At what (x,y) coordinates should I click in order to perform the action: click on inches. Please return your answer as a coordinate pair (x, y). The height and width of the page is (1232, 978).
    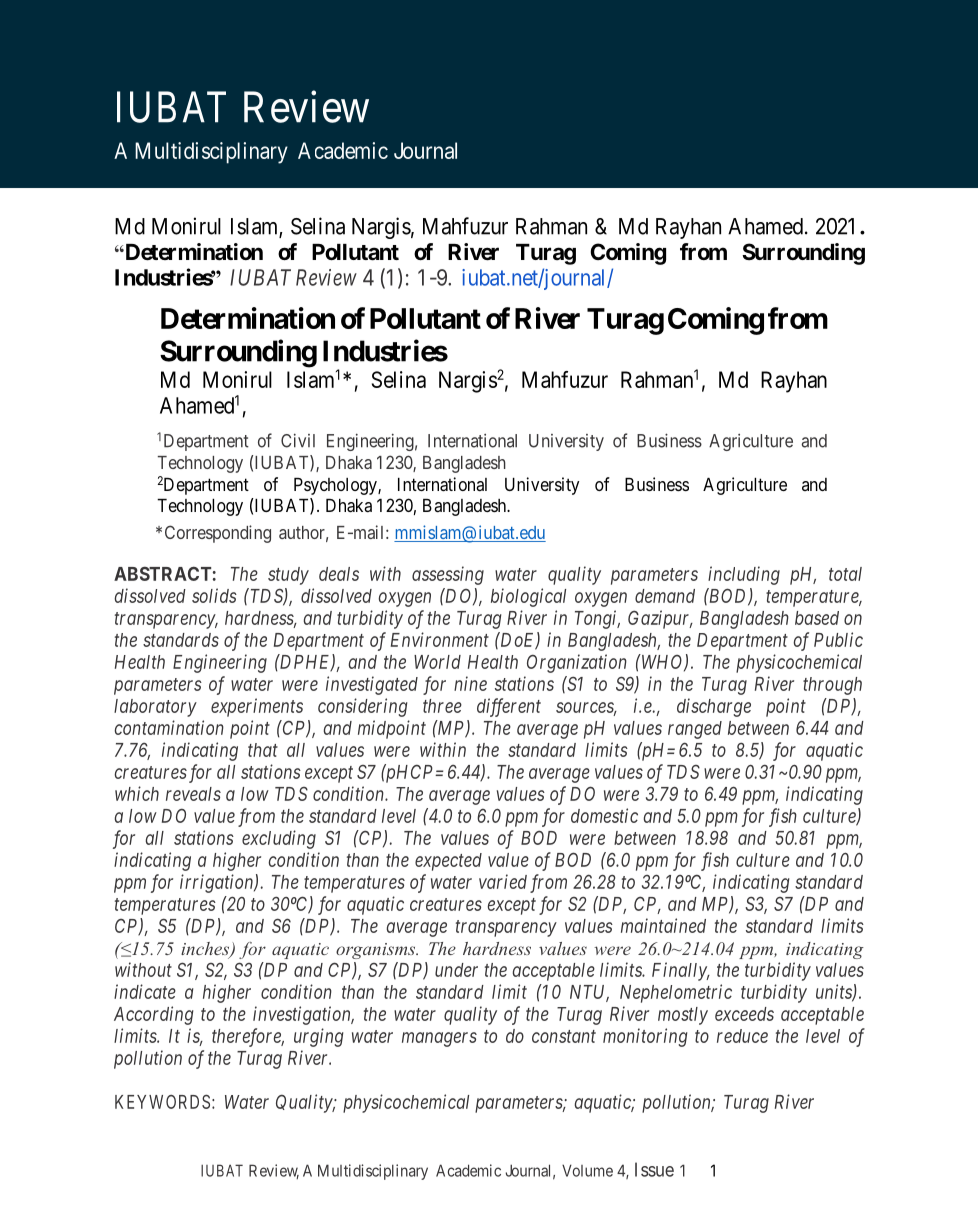
    Looking at the image, I should click on (206, 950).
